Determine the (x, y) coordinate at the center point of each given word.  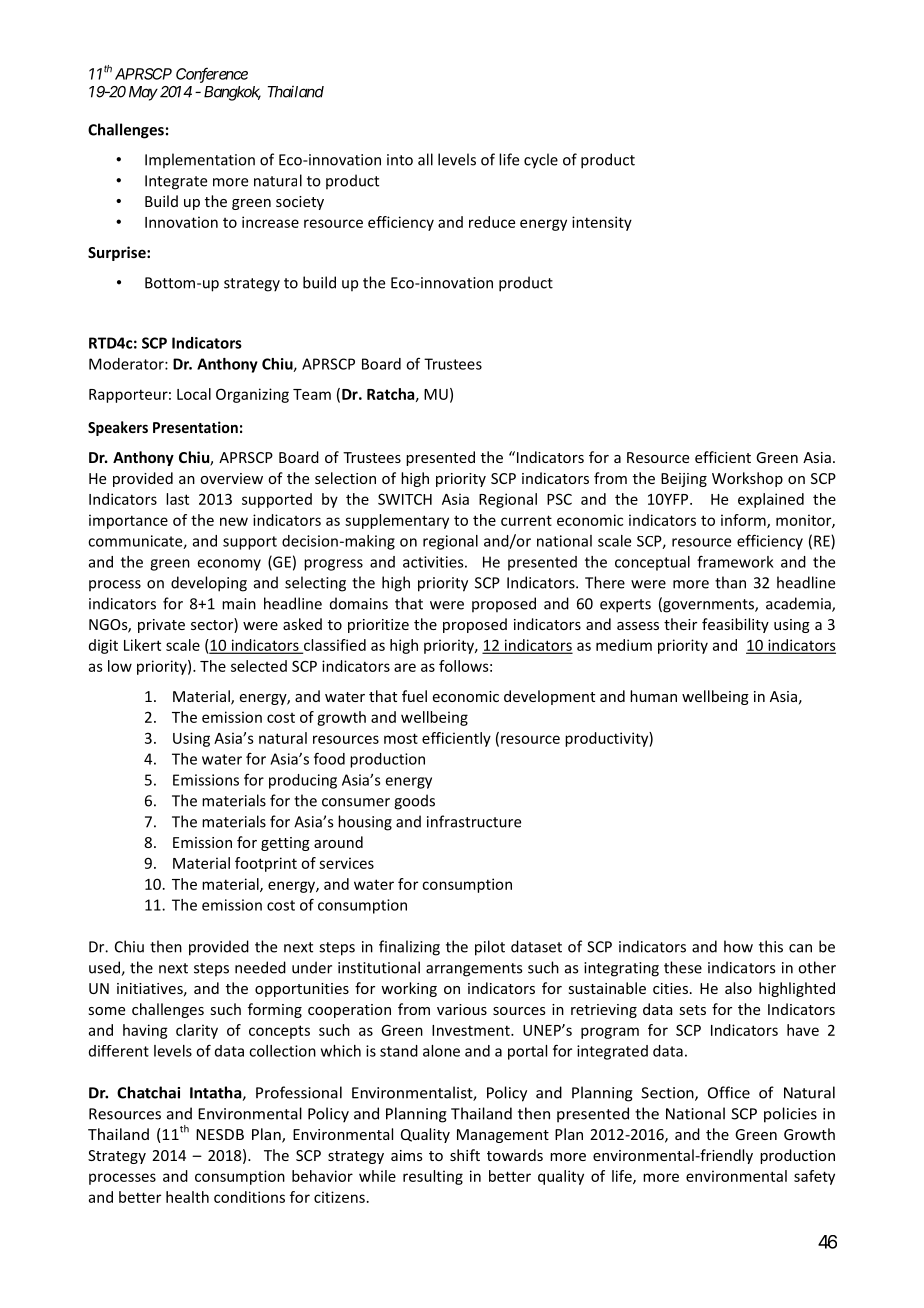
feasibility (735, 625)
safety (814, 1177)
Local (194, 394)
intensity (602, 223)
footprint (266, 864)
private (161, 626)
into (400, 160)
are (405, 667)
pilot (490, 948)
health (187, 1197)
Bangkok (232, 93)
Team (312, 394)
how (738, 946)
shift (465, 1155)
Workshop (747, 479)
